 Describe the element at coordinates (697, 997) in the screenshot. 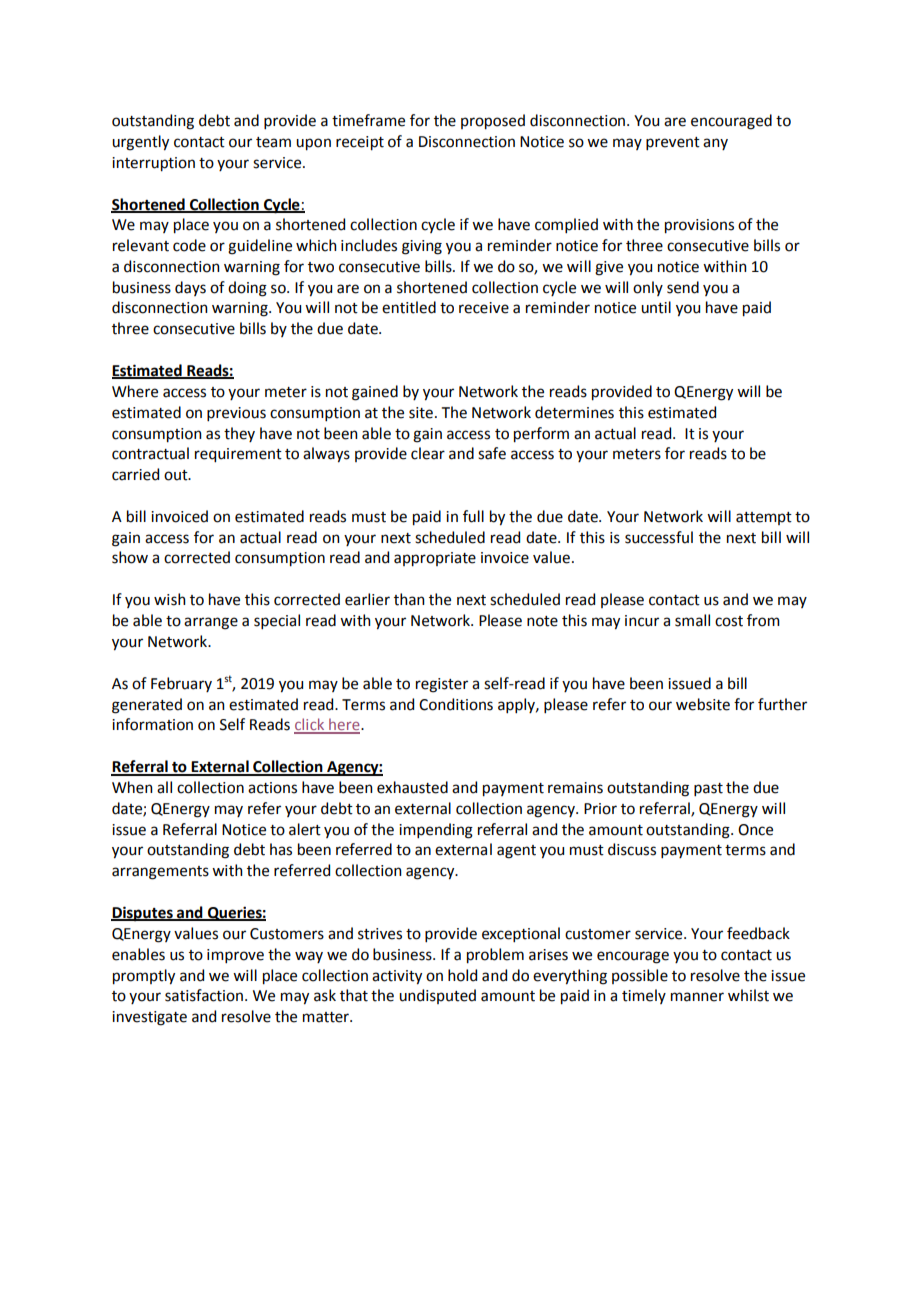

I see `manner` at that location.
